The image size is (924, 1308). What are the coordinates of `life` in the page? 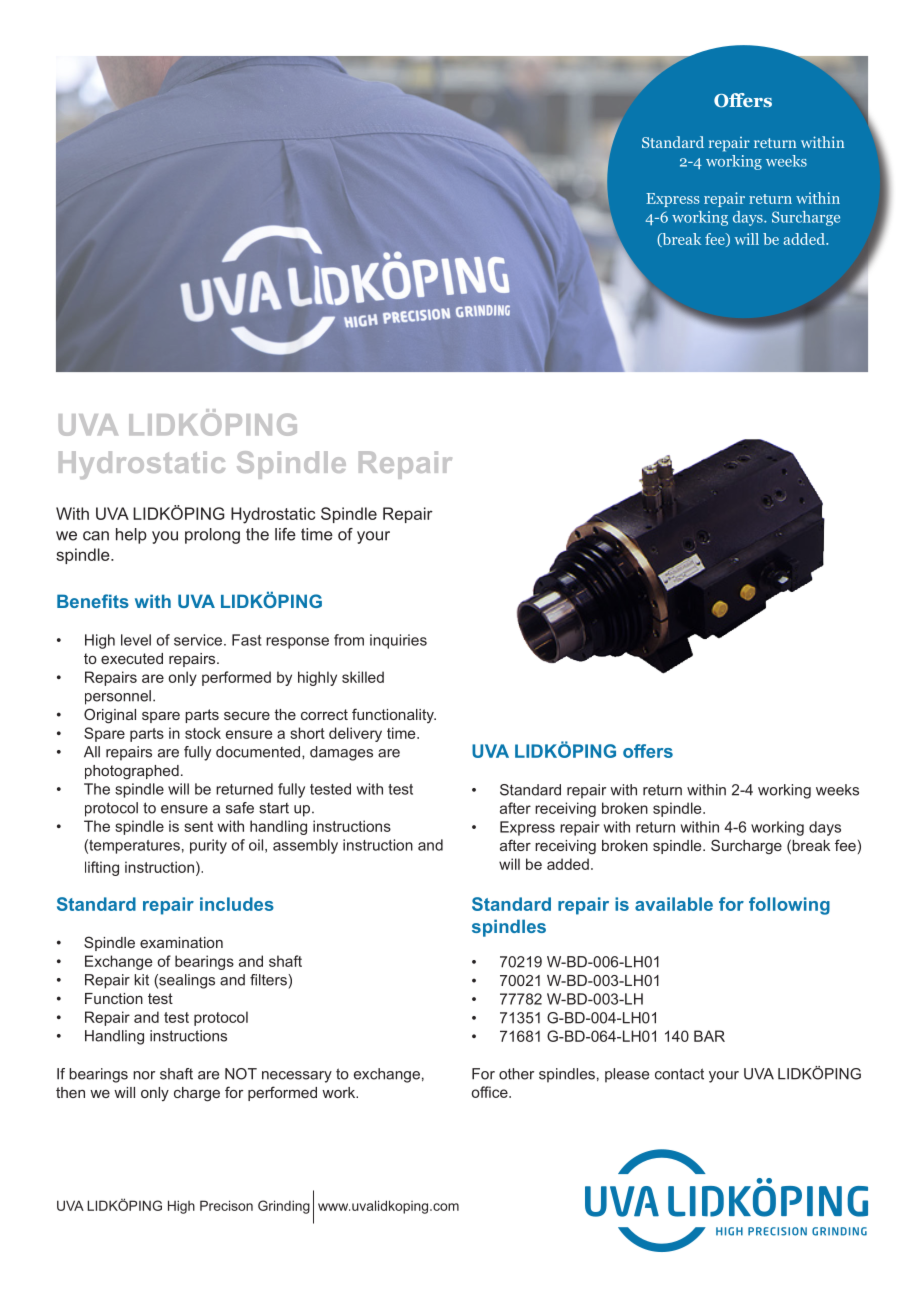 It's located at (285, 534).
